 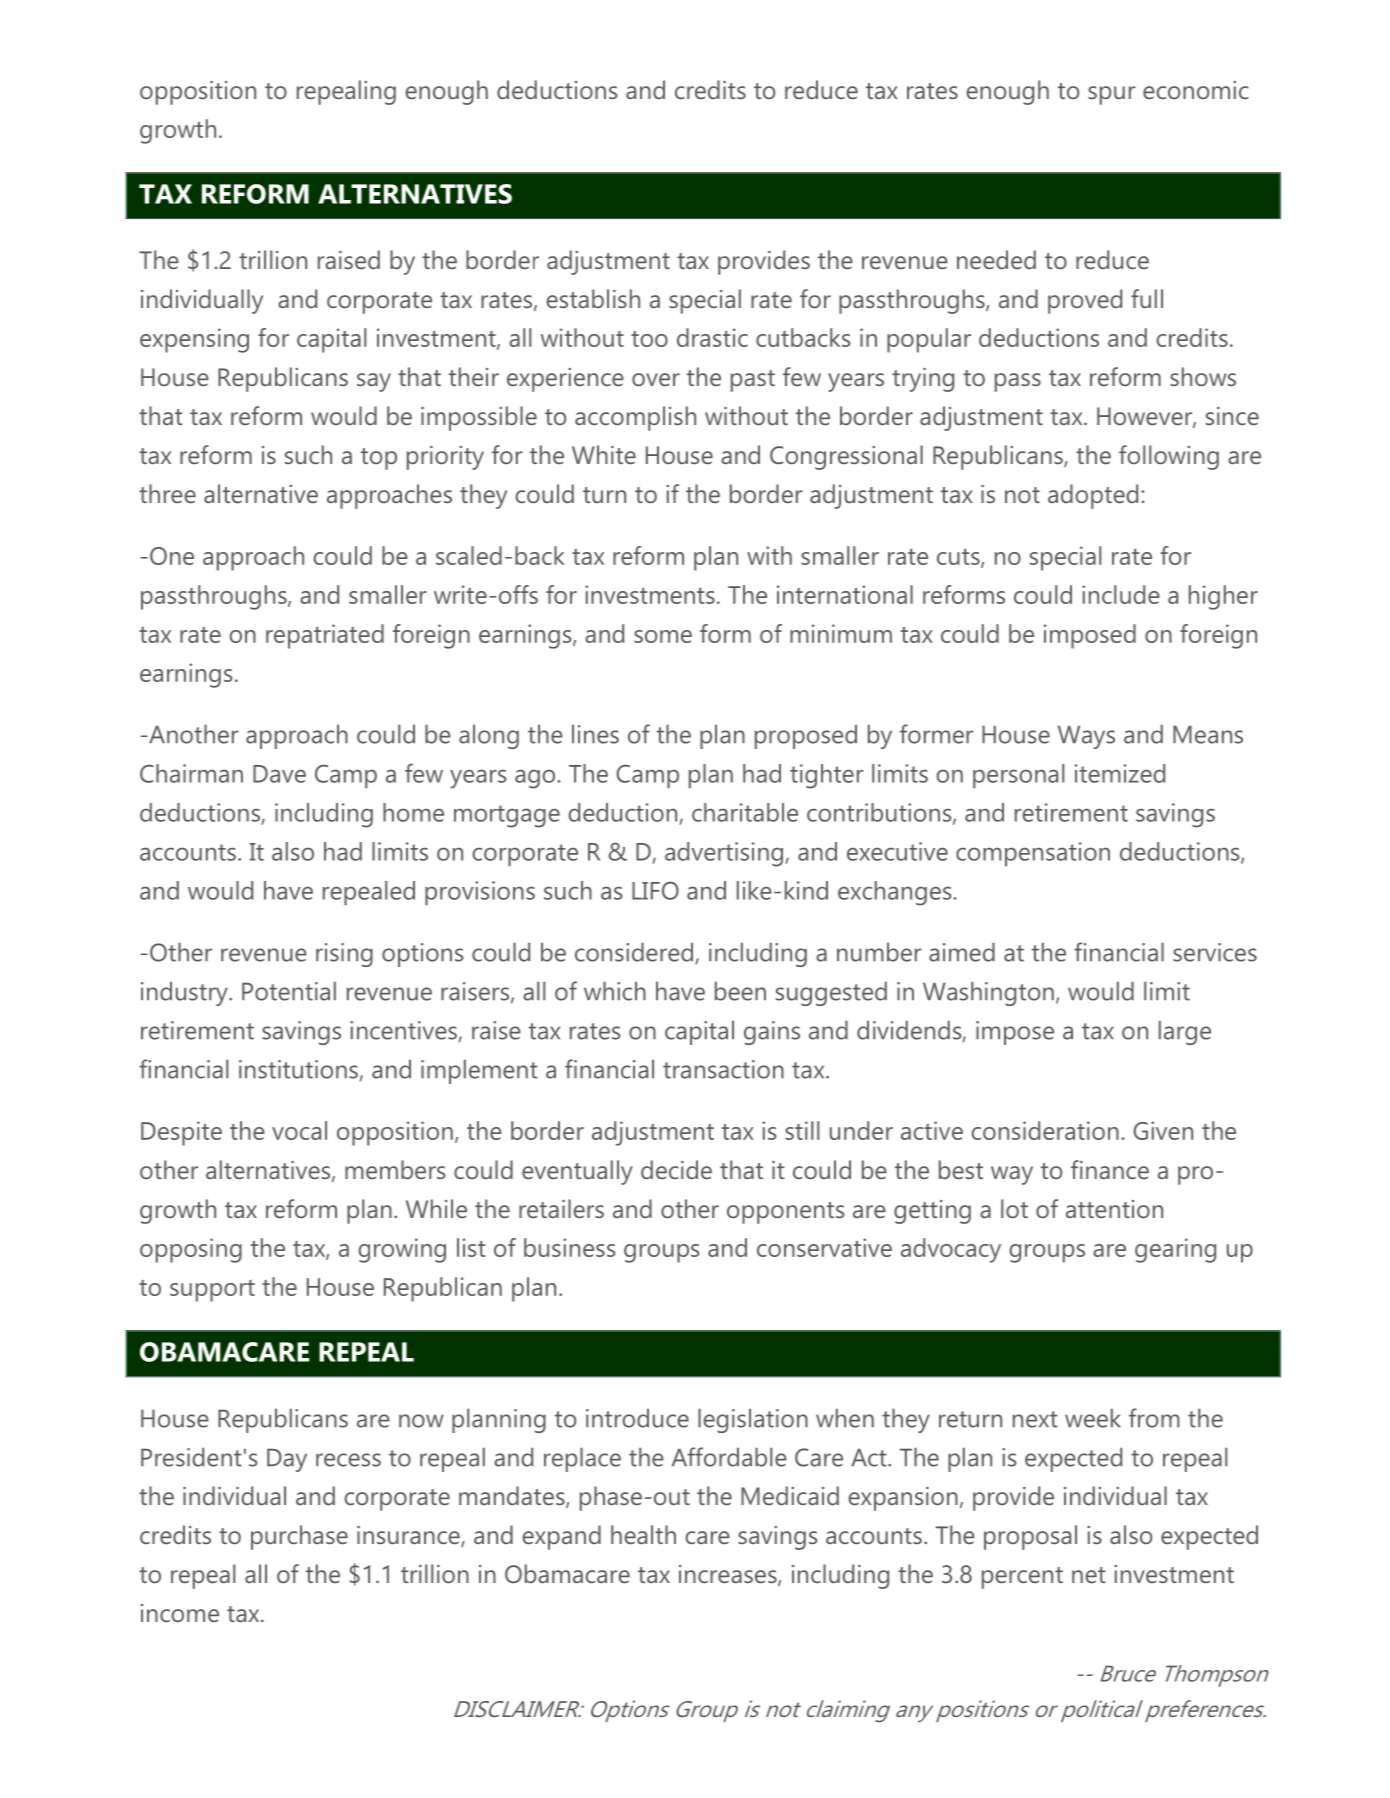 I want to click on compensation, so click(x=1033, y=854).
